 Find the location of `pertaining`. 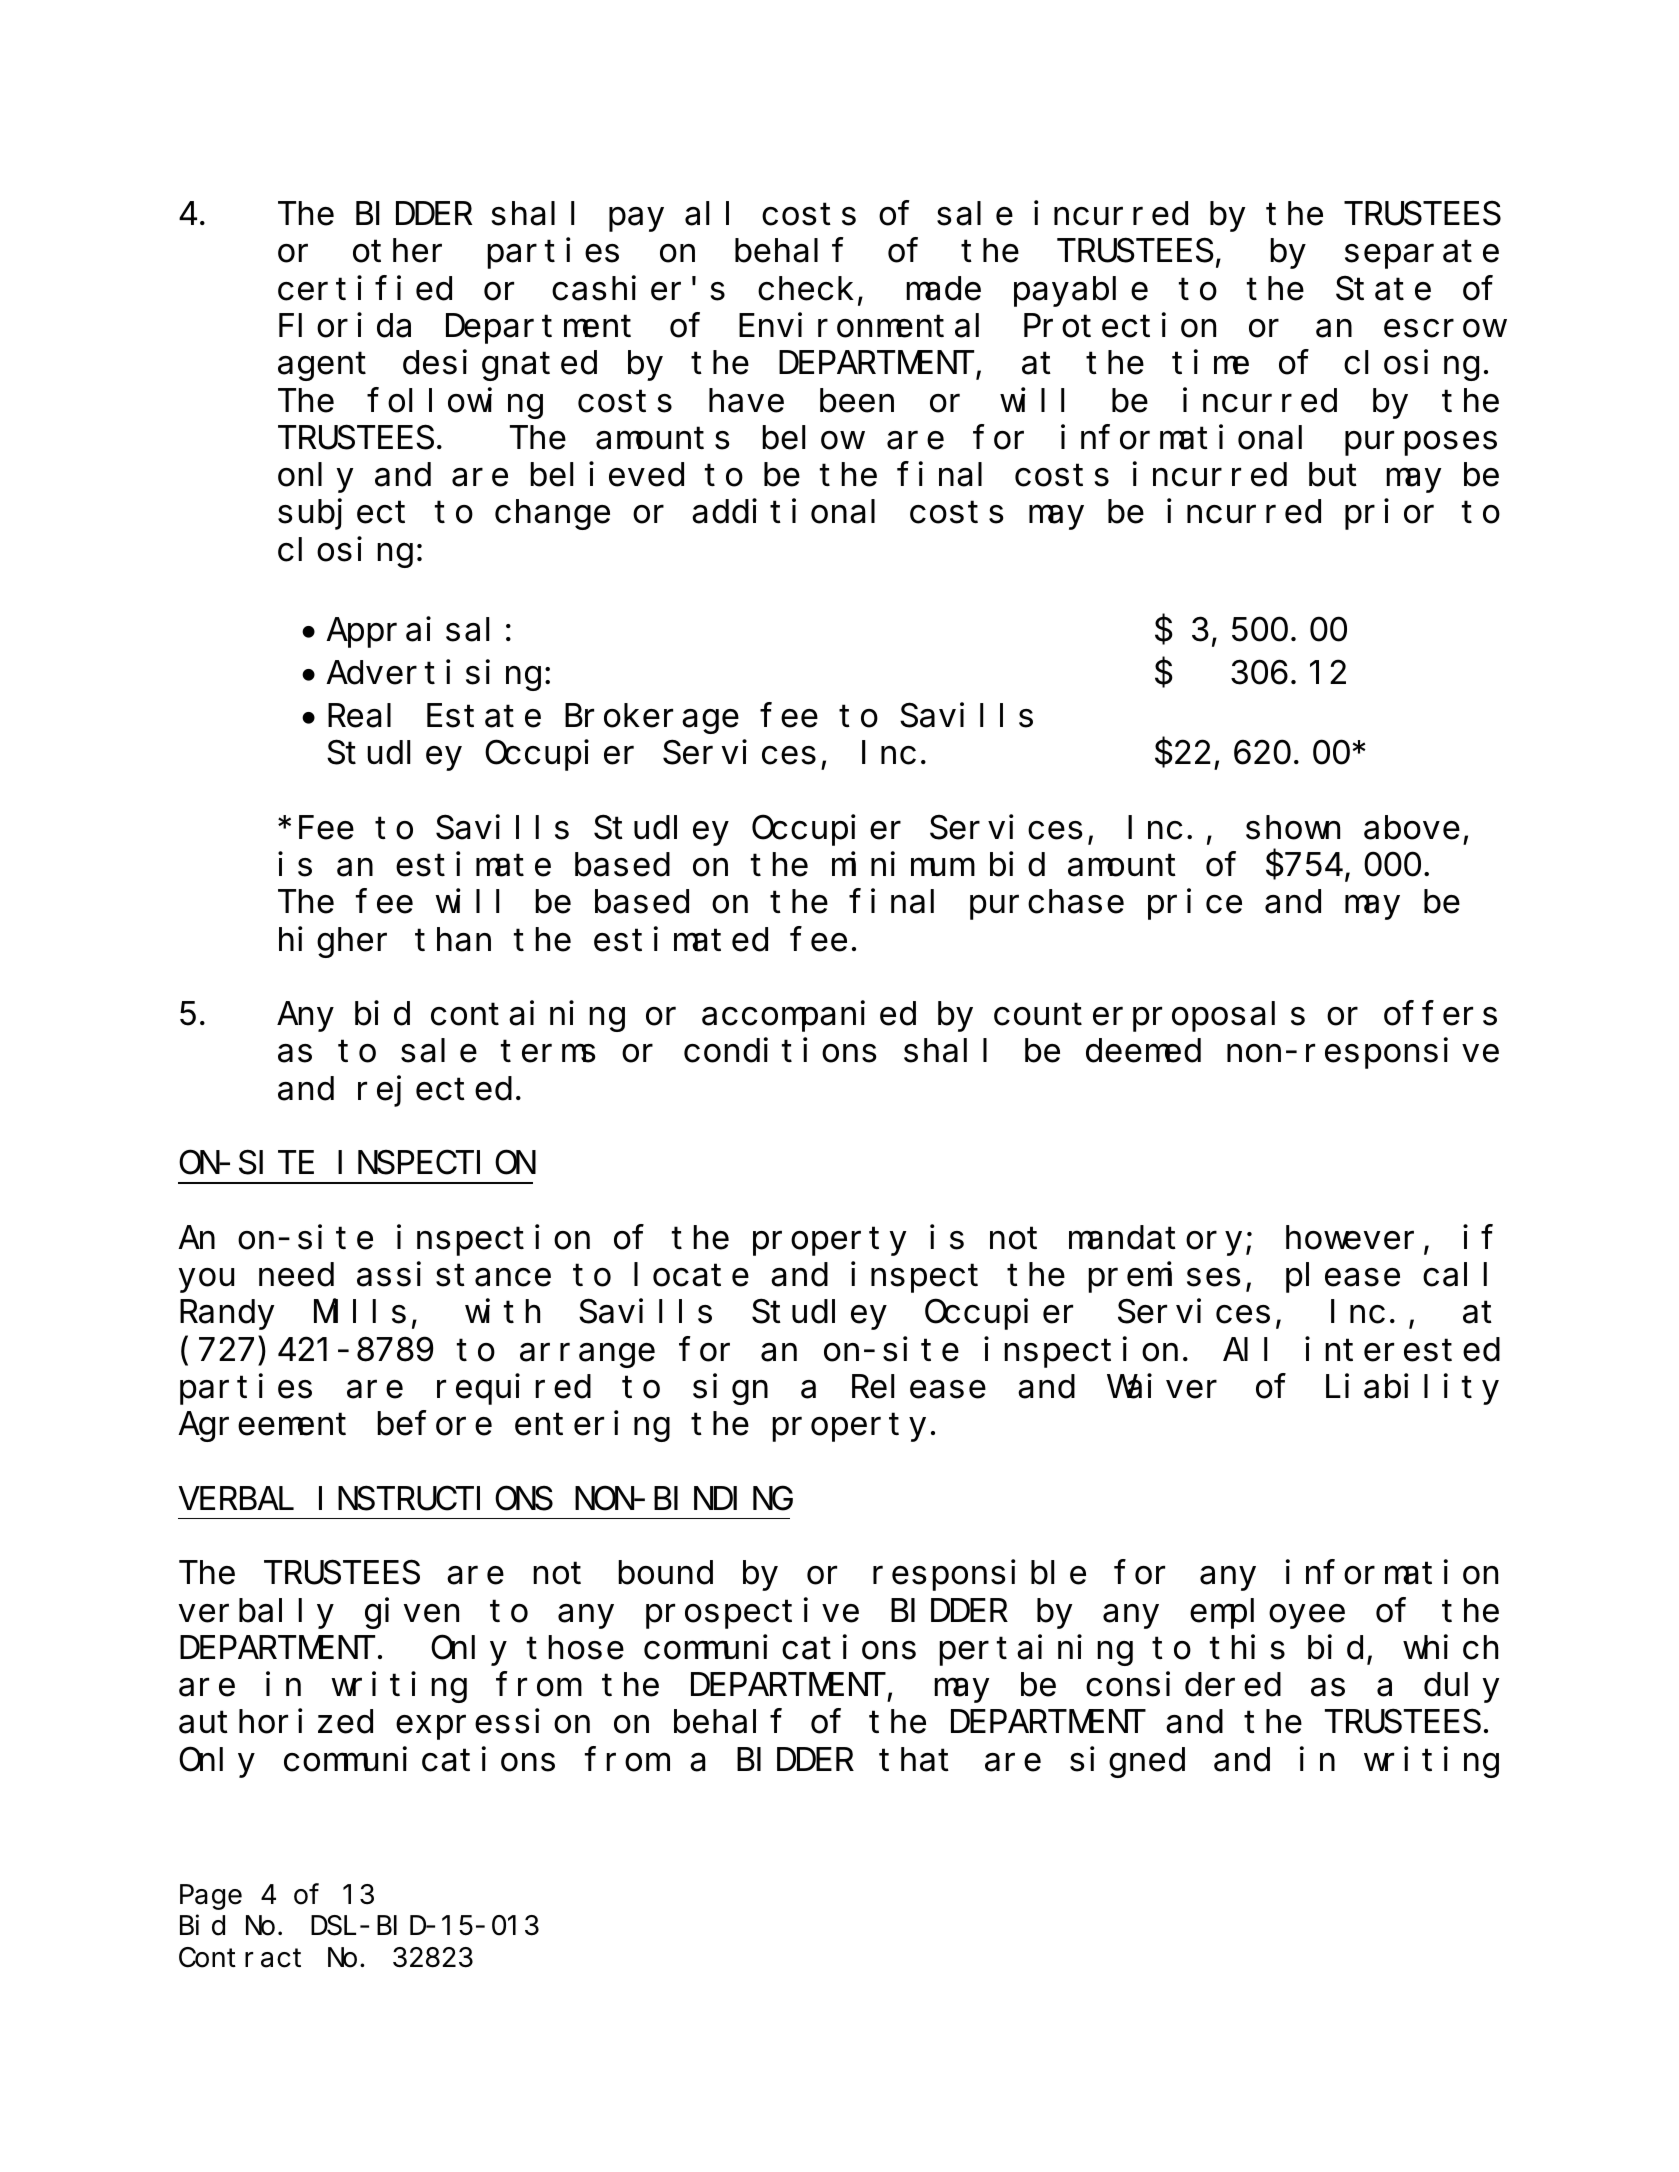

pertaining is located at coordinates (1036, 1651).
